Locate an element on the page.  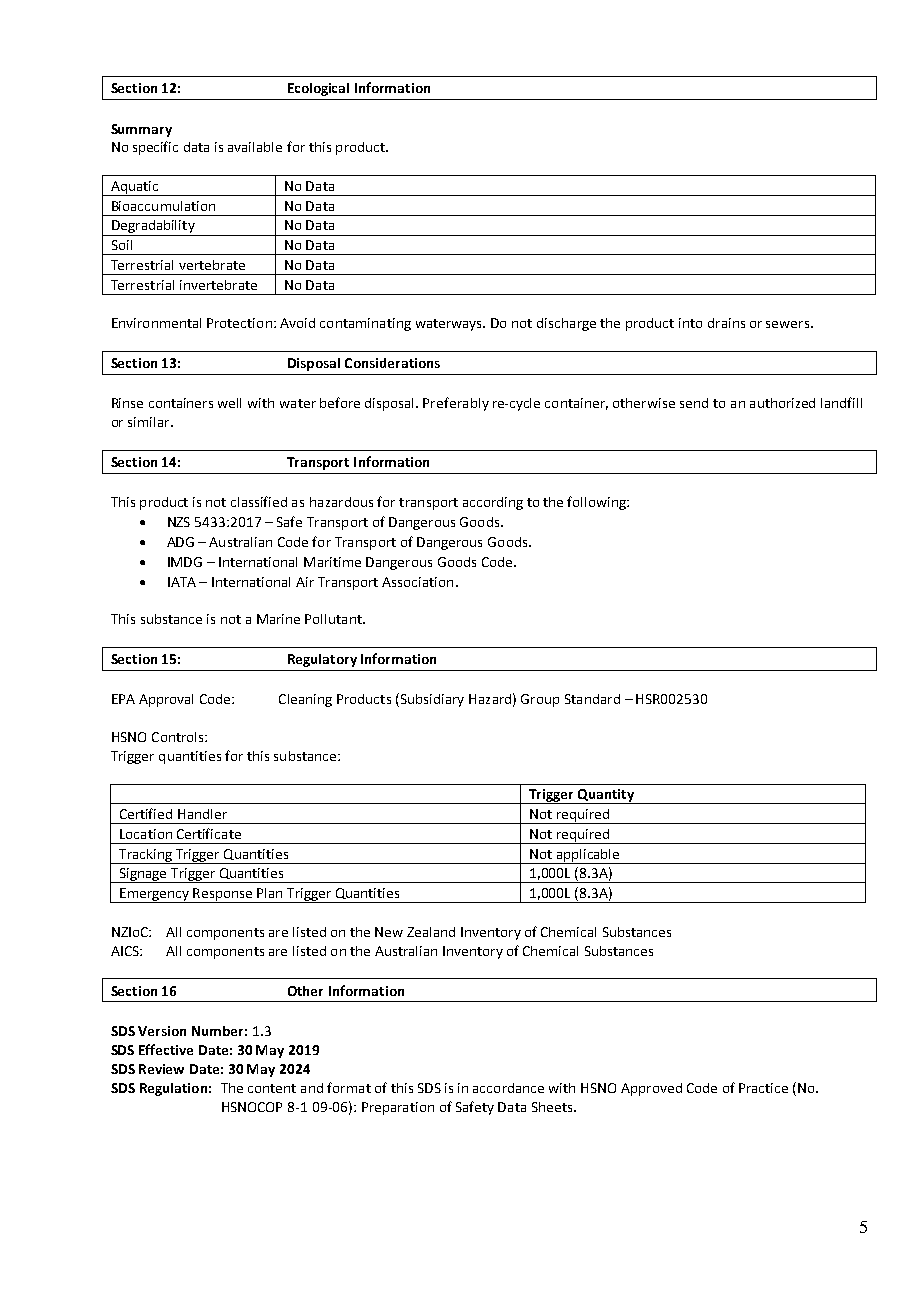
Response is located at coordinates (223, 895).
